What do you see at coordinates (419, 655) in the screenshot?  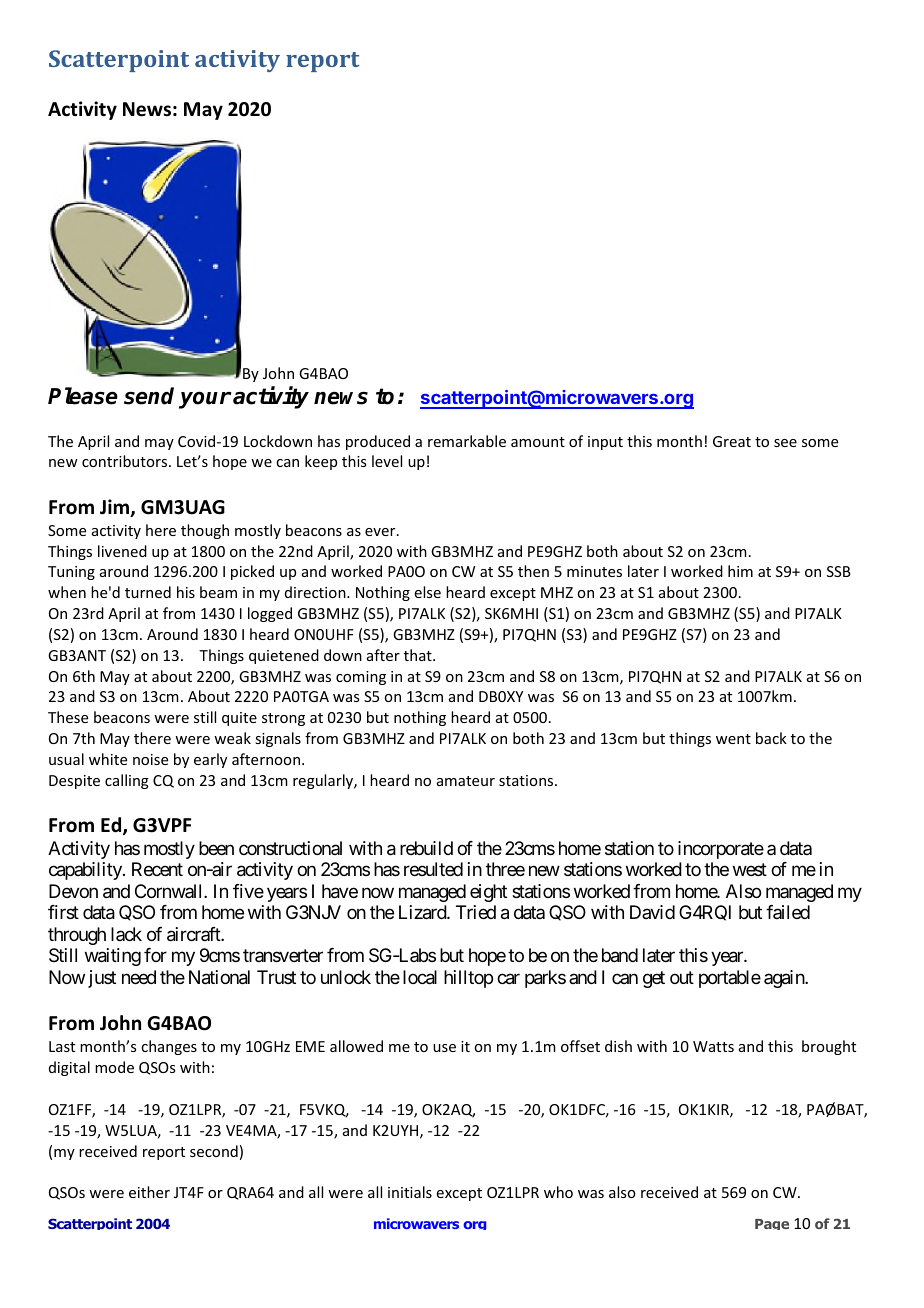 I see `that` at bounding box center [419, 655].
